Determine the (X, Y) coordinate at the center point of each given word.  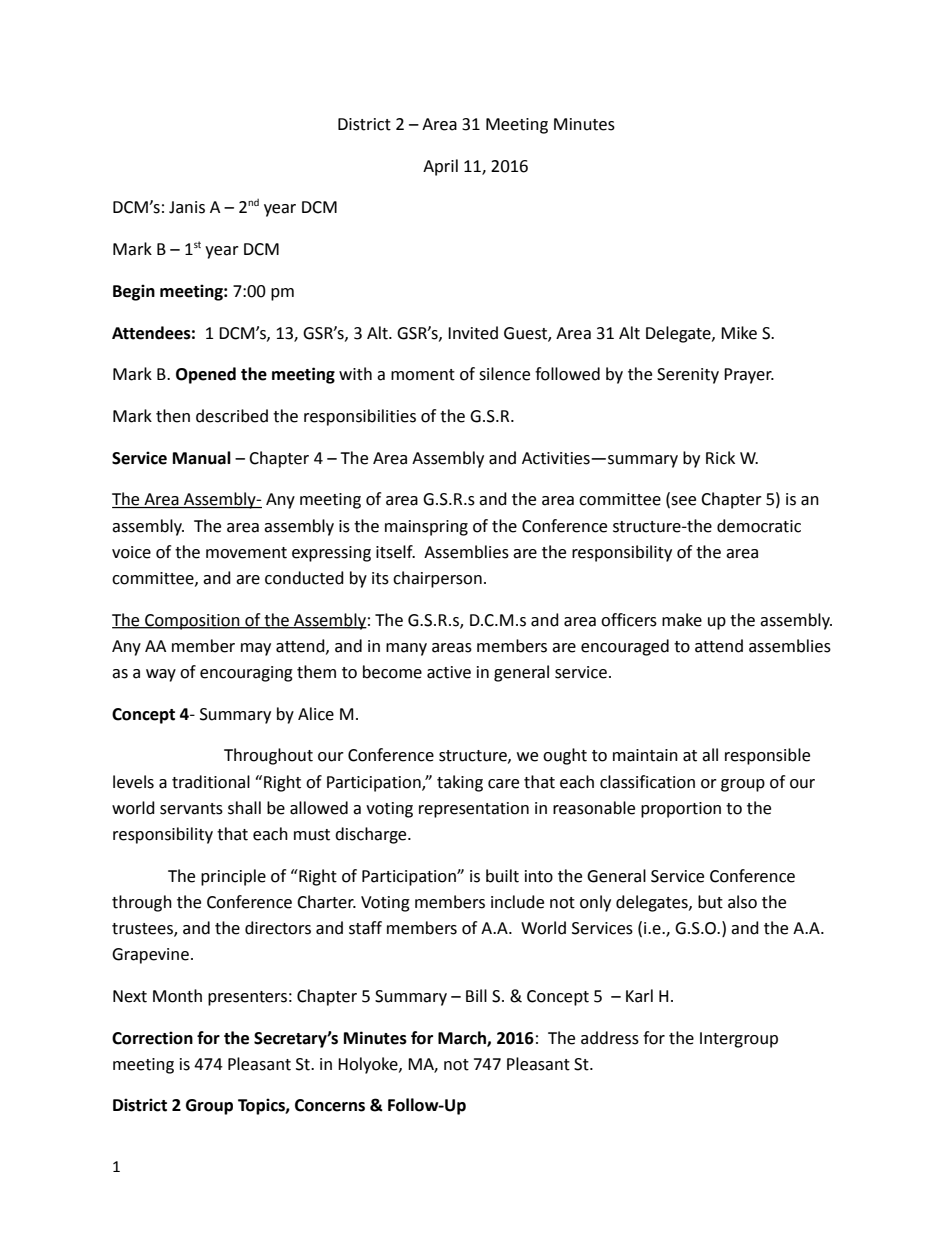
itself (395, 552)
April (440, 167)
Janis (187, 207)
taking (460, 783)
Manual (202, 458)
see (682, 502)
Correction (152, 1038)
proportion (681, 810)
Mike (739, 333)
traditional (211, 782)
